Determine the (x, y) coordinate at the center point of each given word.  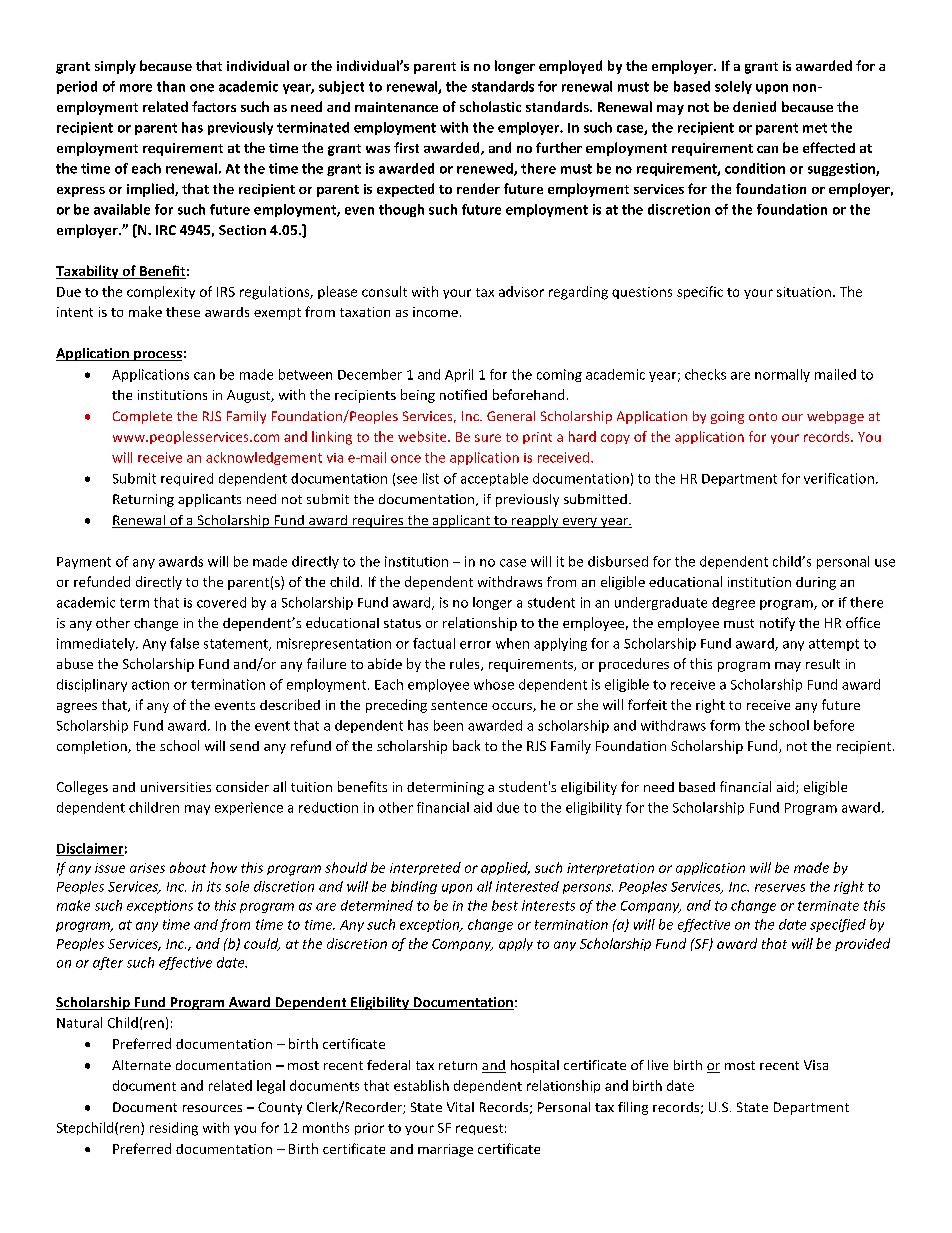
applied (505, 868)
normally (782, 375)
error (475, 645)
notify (777, 624)
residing (174, 1129)
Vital (460, 1107)
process (157, 356)
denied (754, 106)
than (171, 86)
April (459, 375)
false (184, 643)
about (188, 867)
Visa (816, 1065)
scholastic (490, 106)
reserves (780, 888)
